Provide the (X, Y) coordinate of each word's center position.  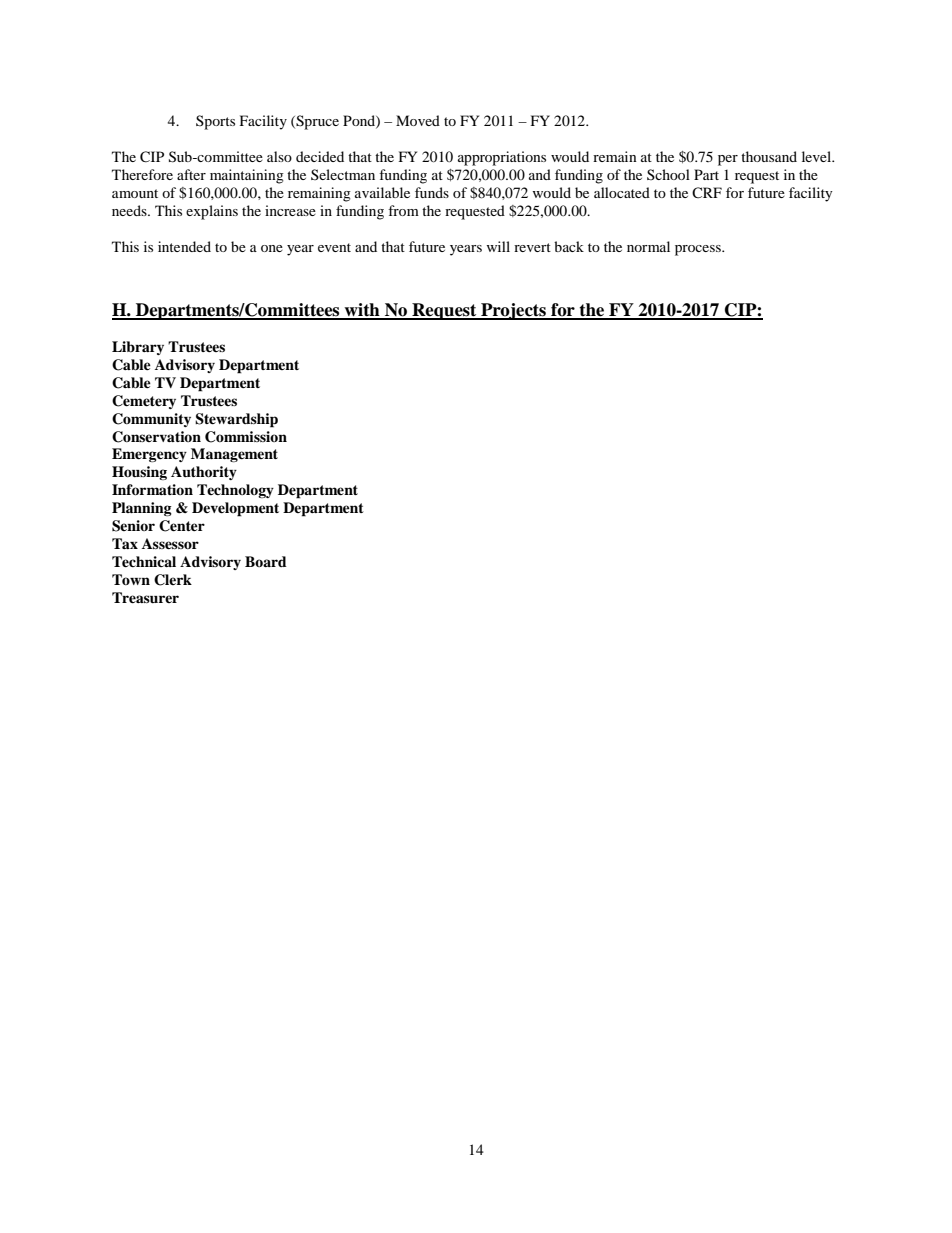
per (728, 160)
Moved (418, 120)
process (699, 250)
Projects (513, 311)
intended (184, 246)
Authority (204, 473)
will (498, 246)
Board (266, 561)
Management (234, 455)
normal (648, 246)
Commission (246, 437)
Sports (215, 122)
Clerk (173, 580)
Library (138, 348)
